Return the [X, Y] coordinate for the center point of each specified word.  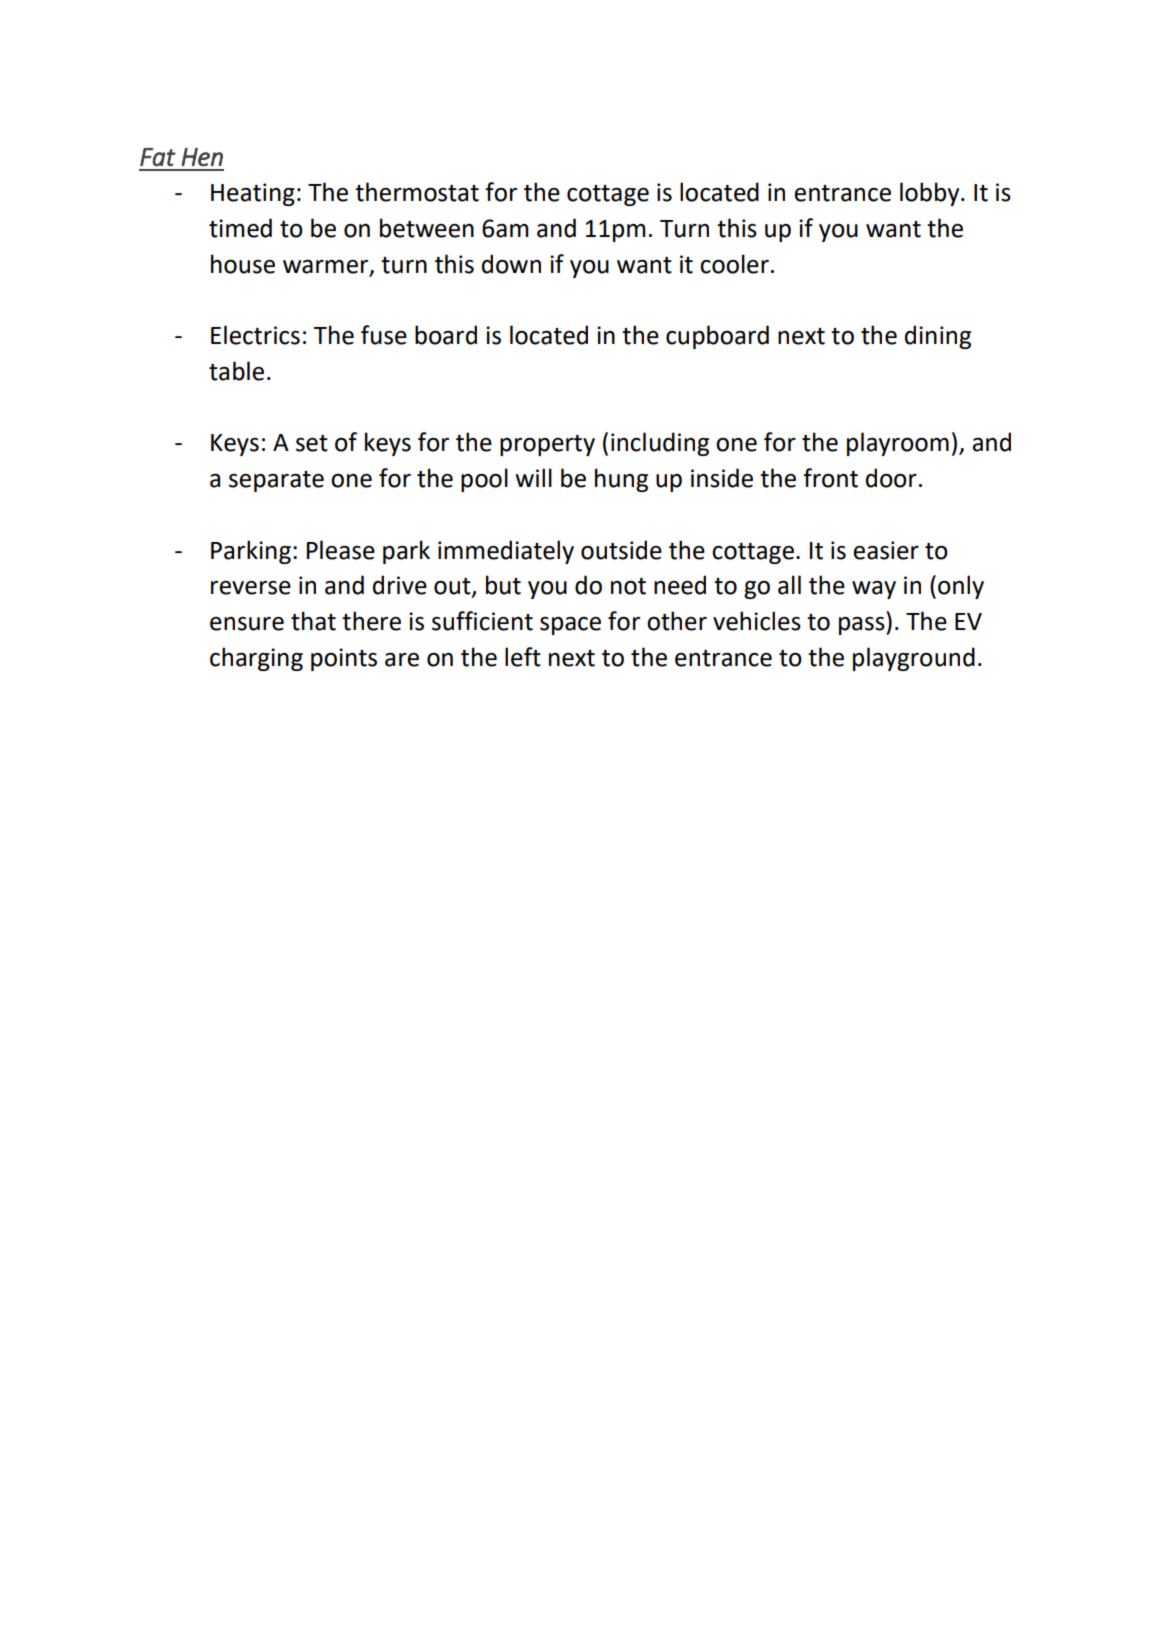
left [523, 657]
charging [256, 659]
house [243, 264]
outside [621, 550]
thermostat [417, 192]
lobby [931, 194]
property [547, 445]
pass [863, 626]
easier [886, 550]
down [511, 264]
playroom [898, 444]
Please [341, 550]
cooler [734, 264]
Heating [253, 194]
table [236, 371]
